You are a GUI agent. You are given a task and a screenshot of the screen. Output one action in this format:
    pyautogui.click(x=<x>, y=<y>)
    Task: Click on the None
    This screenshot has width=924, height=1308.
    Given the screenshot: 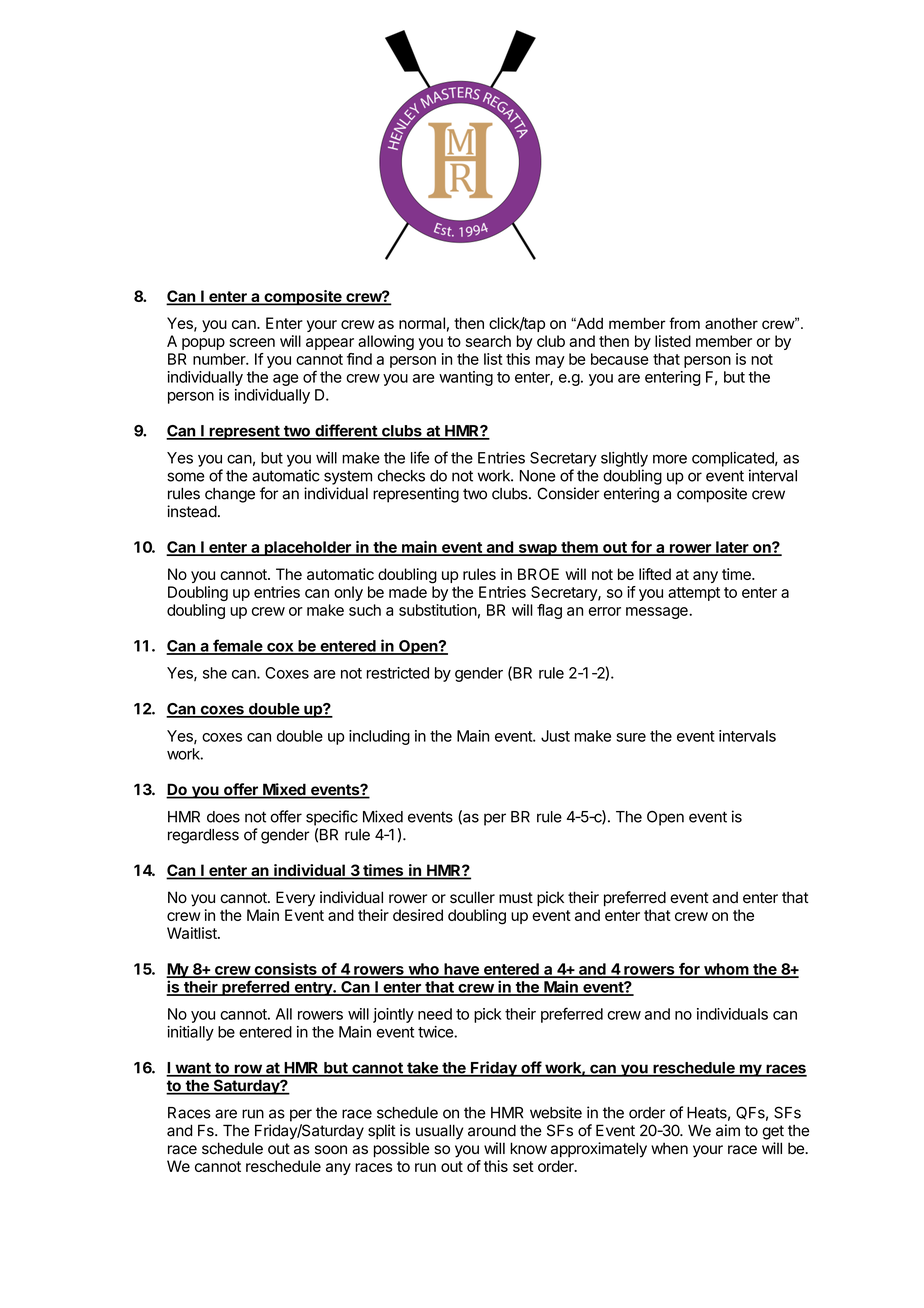 What is the action you would take?
    pyautogui.click(x=538, y=476)
